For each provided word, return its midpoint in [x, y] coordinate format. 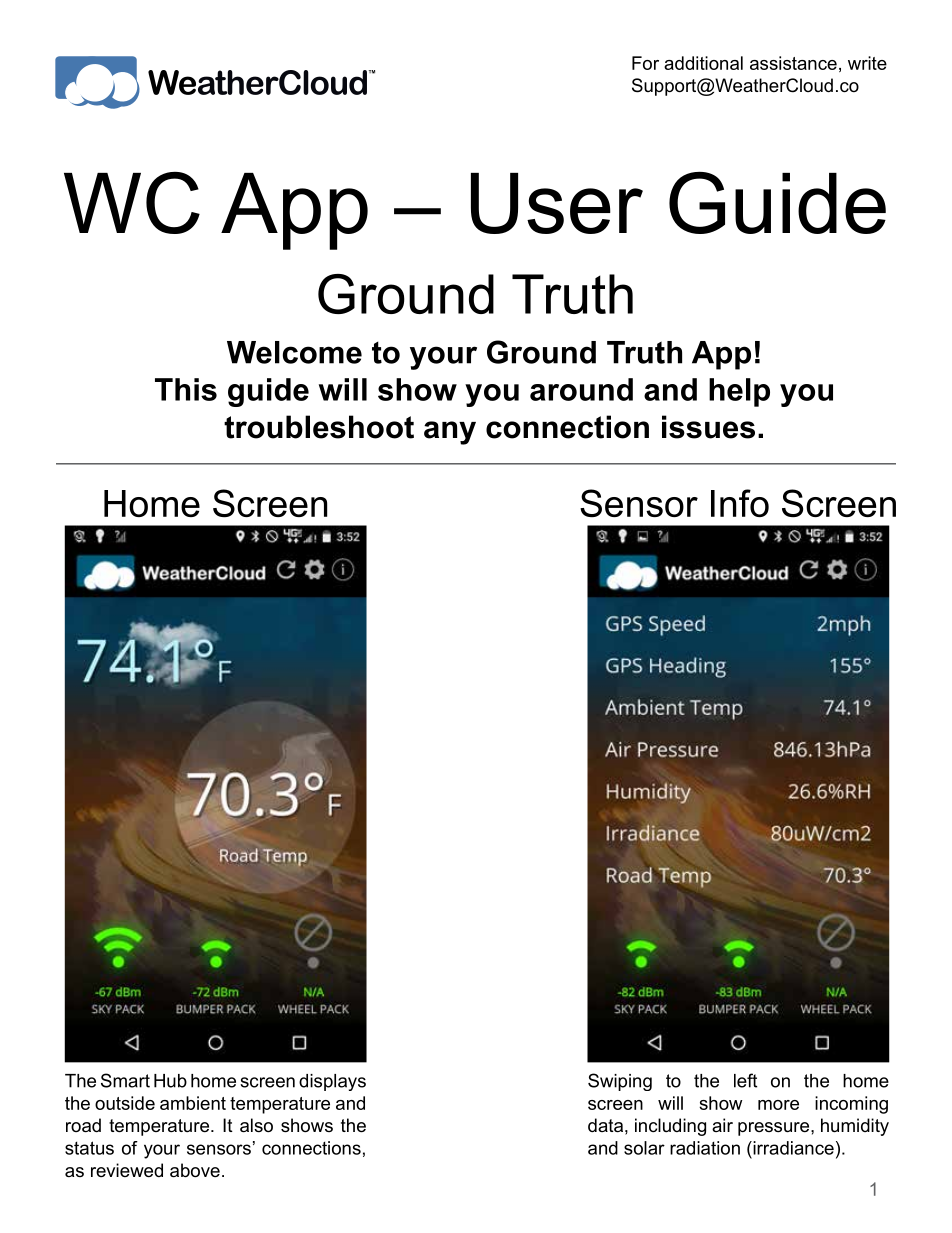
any [450, 433]
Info [740, 503]
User [557, 203]
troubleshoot [319, 427]
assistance [793, 63]
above [195, 1170]
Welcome [294, 352]
